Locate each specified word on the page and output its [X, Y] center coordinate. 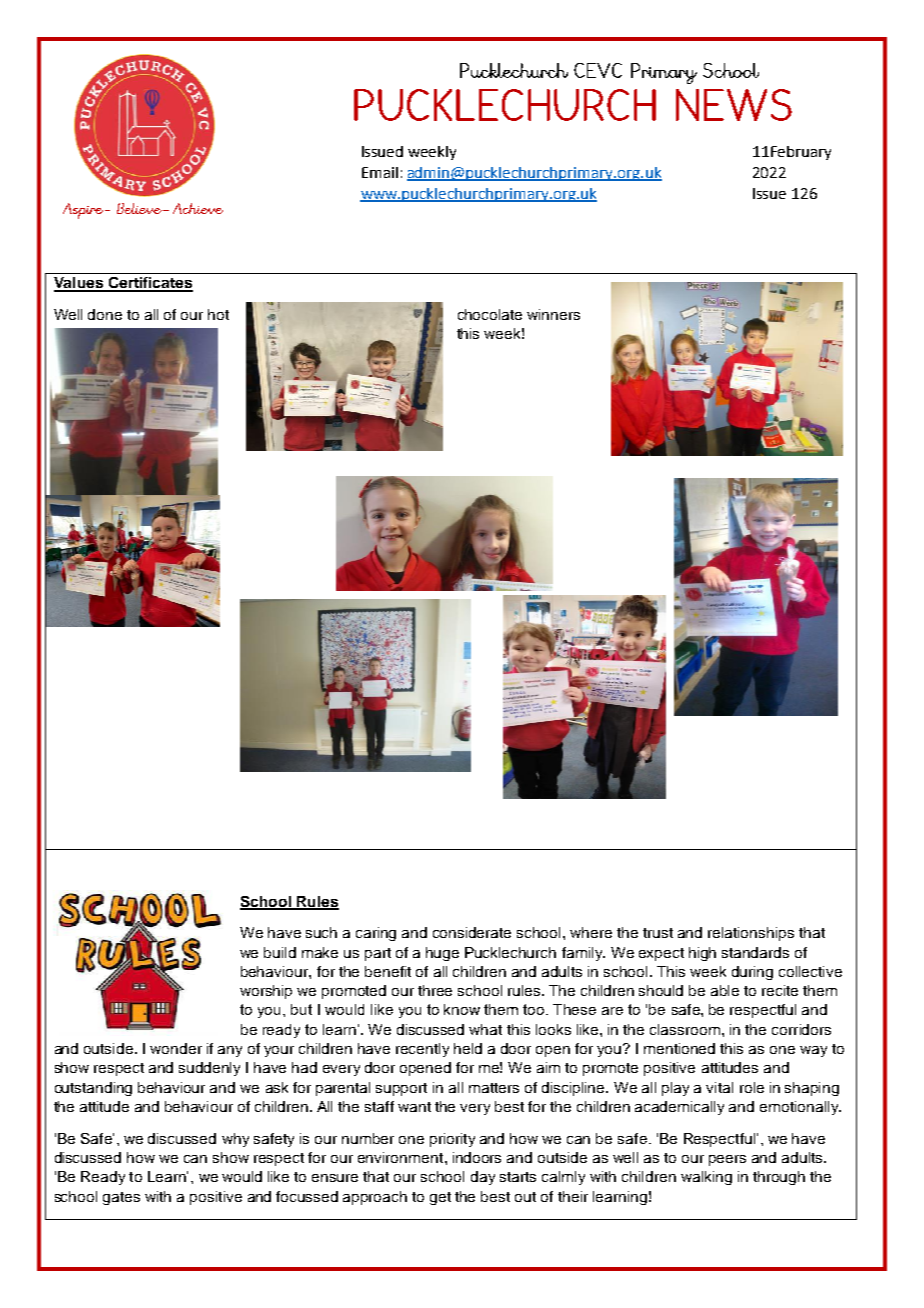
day [483, 1178]
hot [218, 314]
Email [380, 172]
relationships [751, 934]
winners [553, 314]
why [235, 1140]
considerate [472, 932]
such [321, 932]
